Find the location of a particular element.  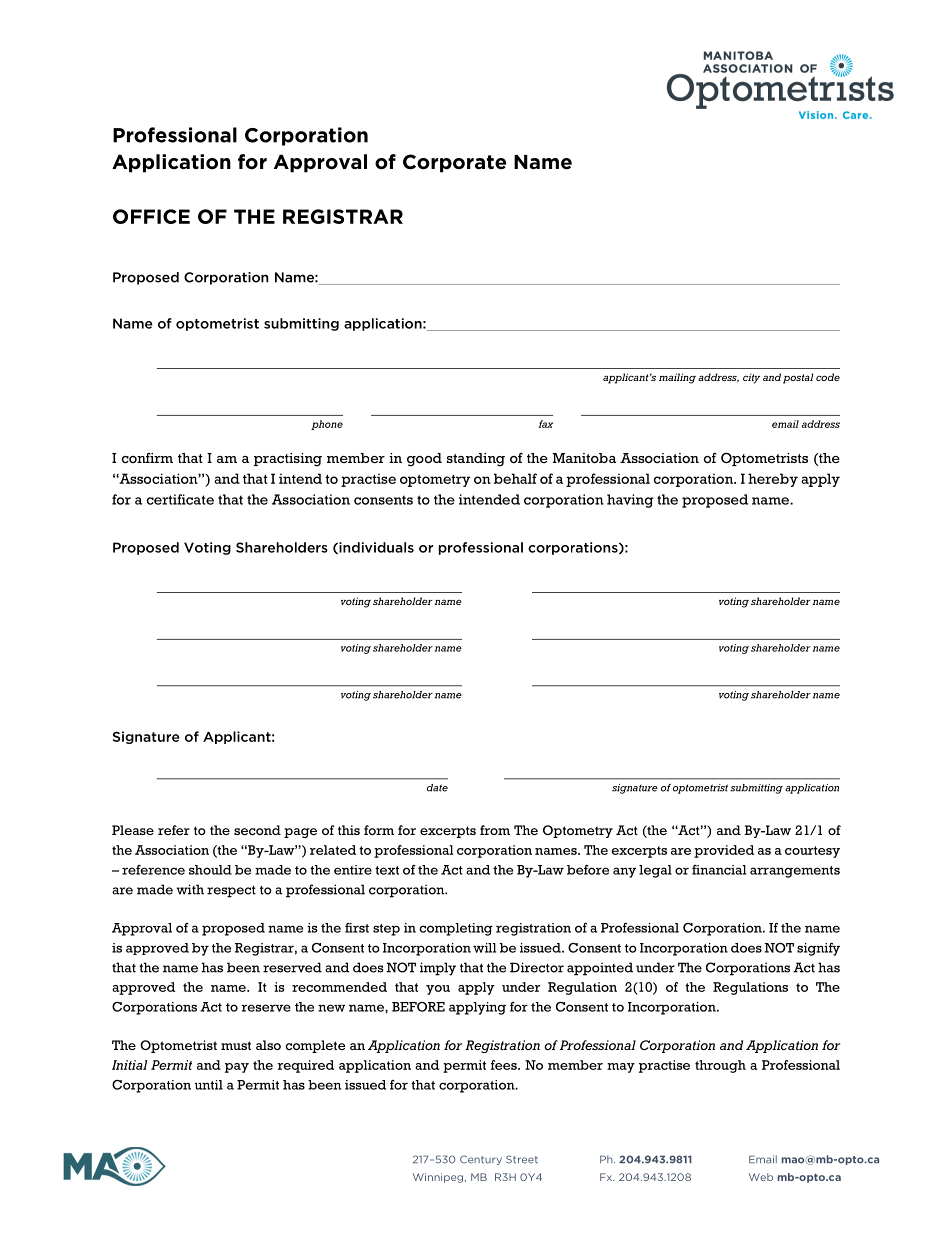

date is located at coordinates (437, 788).
